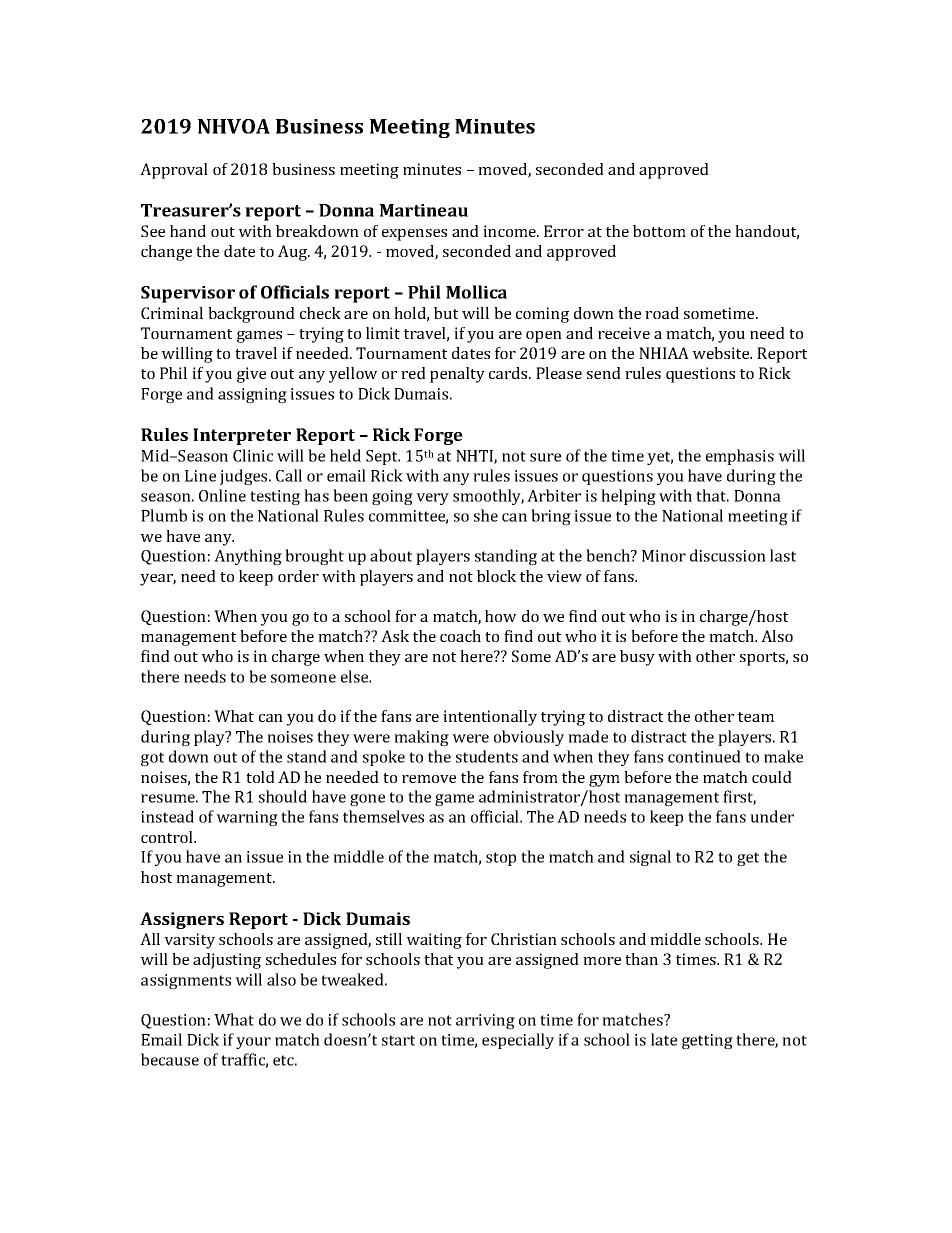 The height and width of the page is (1233, 952). Describe the element at coordinates (460, 636) in the page. I see `coach` at that location.
